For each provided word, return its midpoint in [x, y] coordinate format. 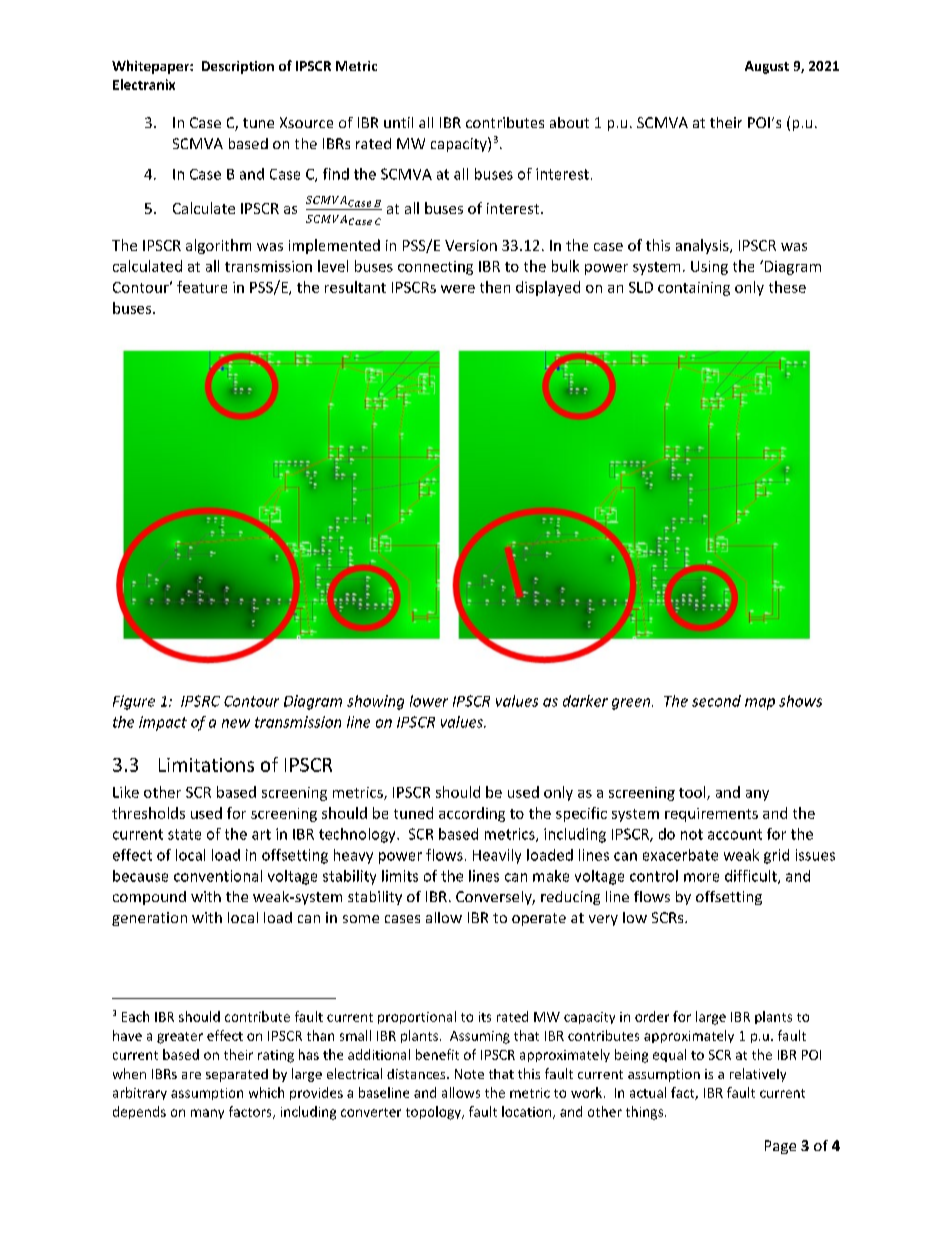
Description [238, 67]
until [398, 122]
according [472, 814]
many [207, 1114]
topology [434, 1113]
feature [202, 287]
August [767, 67]
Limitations [206, 765]
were [458, 289]
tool [693, 793]
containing [694, 289]
